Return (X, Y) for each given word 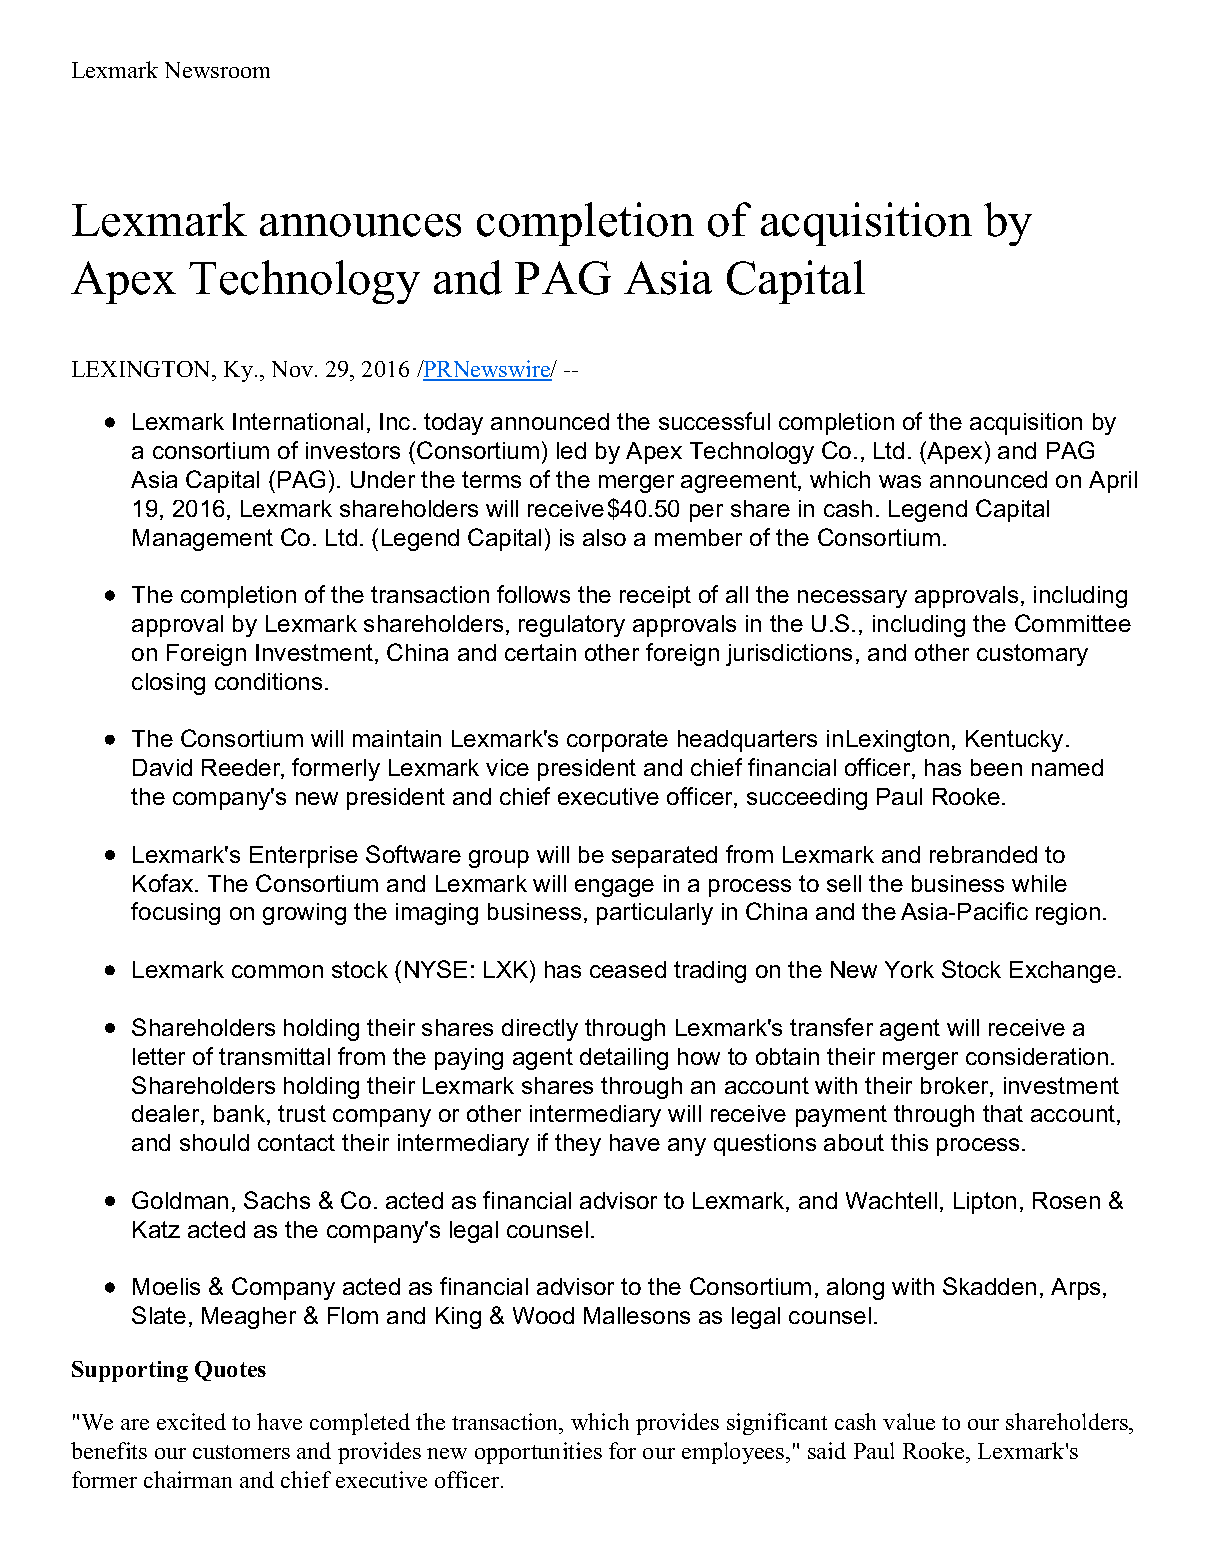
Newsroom (217, 70)
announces (360, 225)
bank (241, 1115)
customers (241, 1452)
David (162, 767)
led (571, 450)
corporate (617, 741)
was (900, 481)
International (298, 421)
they (578, 1145)
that (1003, 1113)
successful (714, 421)
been (996, 767)
